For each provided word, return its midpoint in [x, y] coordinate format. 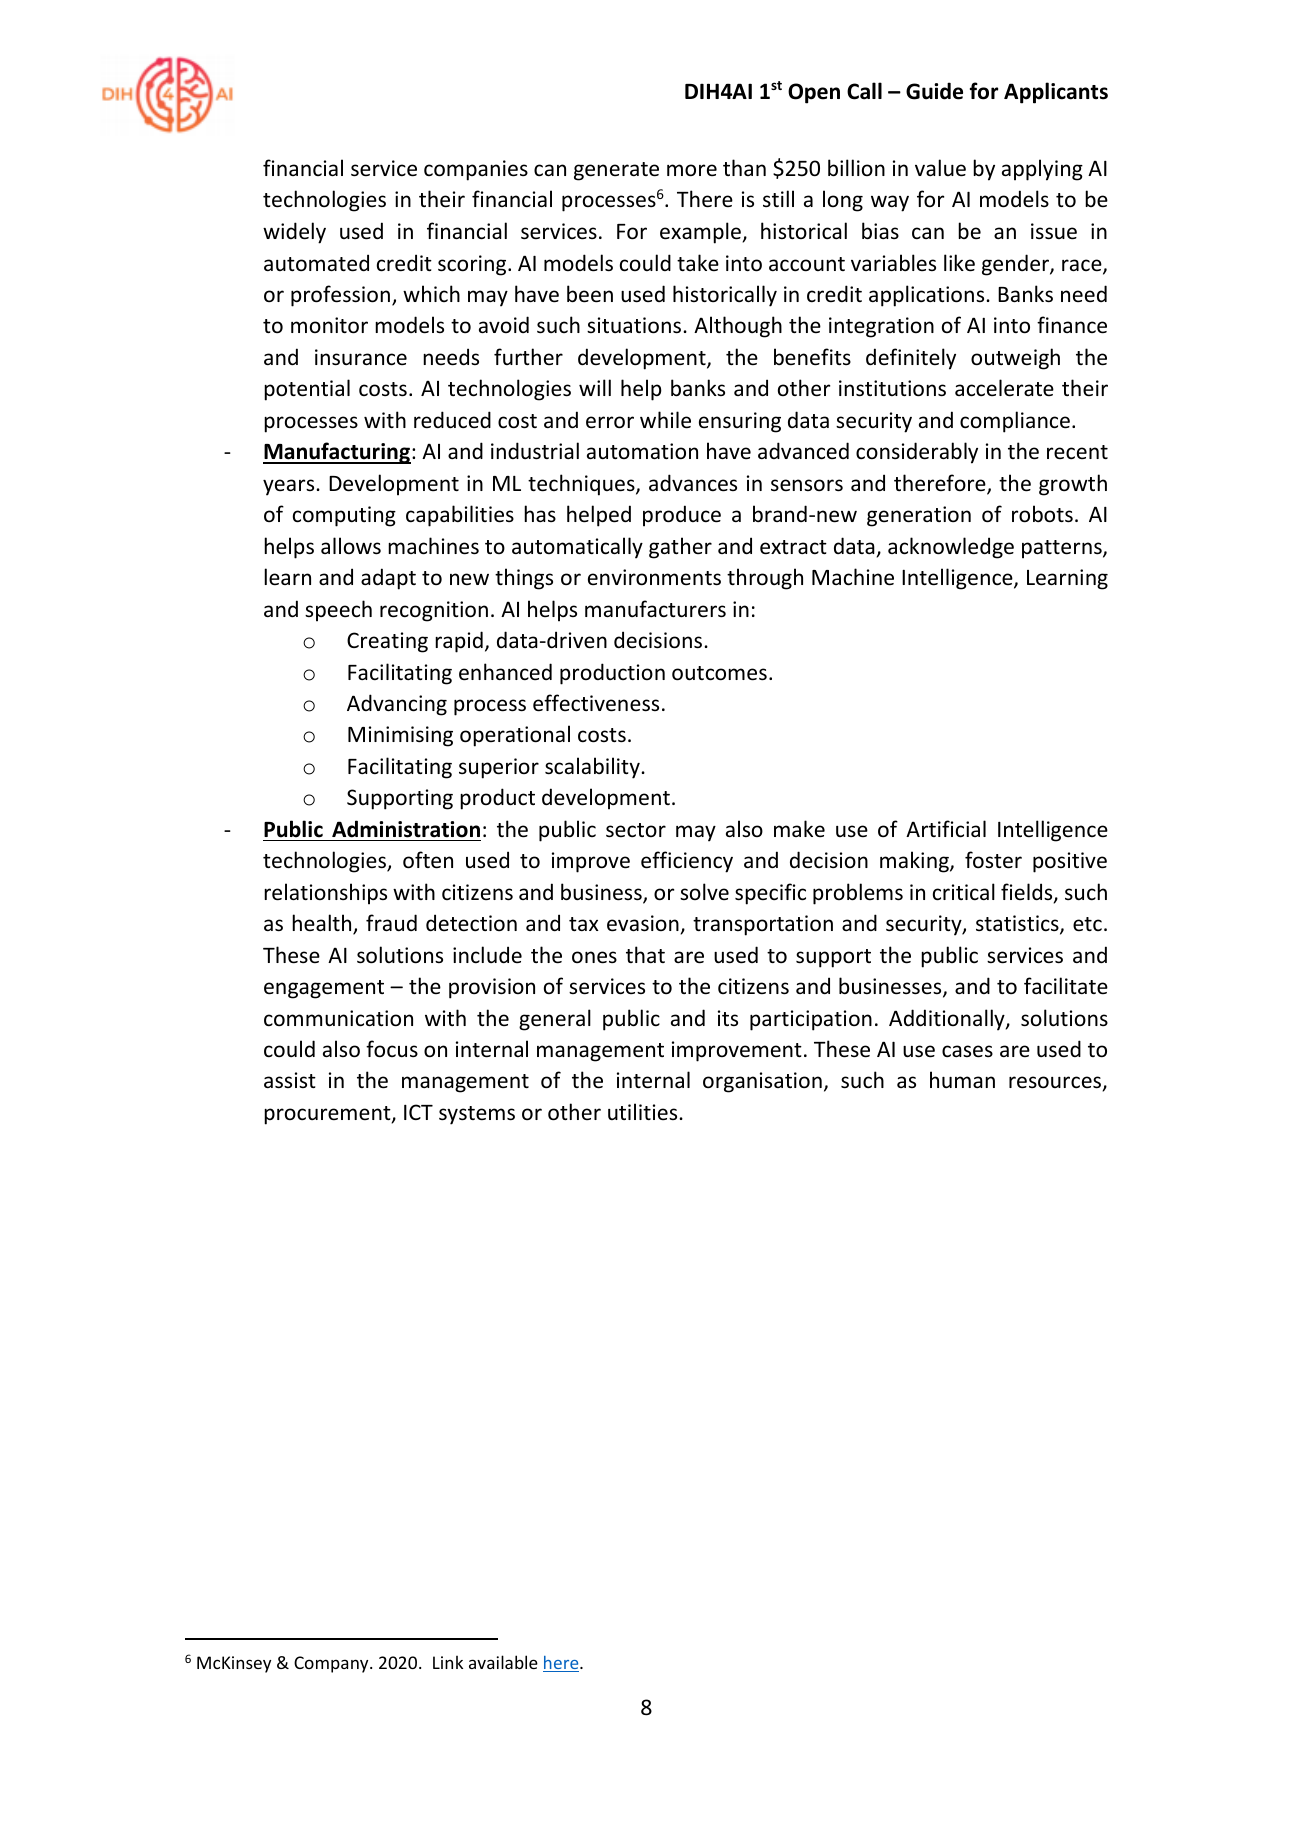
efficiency [687, 862]
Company [332, 1664]
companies [476, 170]
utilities [644, 1111]
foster [993, 860]
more [692, 170]
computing [344, 516]
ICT [418, 1112]
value [940, 168]
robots [1042, 514]
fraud [391, 922]
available [503, 1662]
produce [682, 516]
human [962, 1079]
